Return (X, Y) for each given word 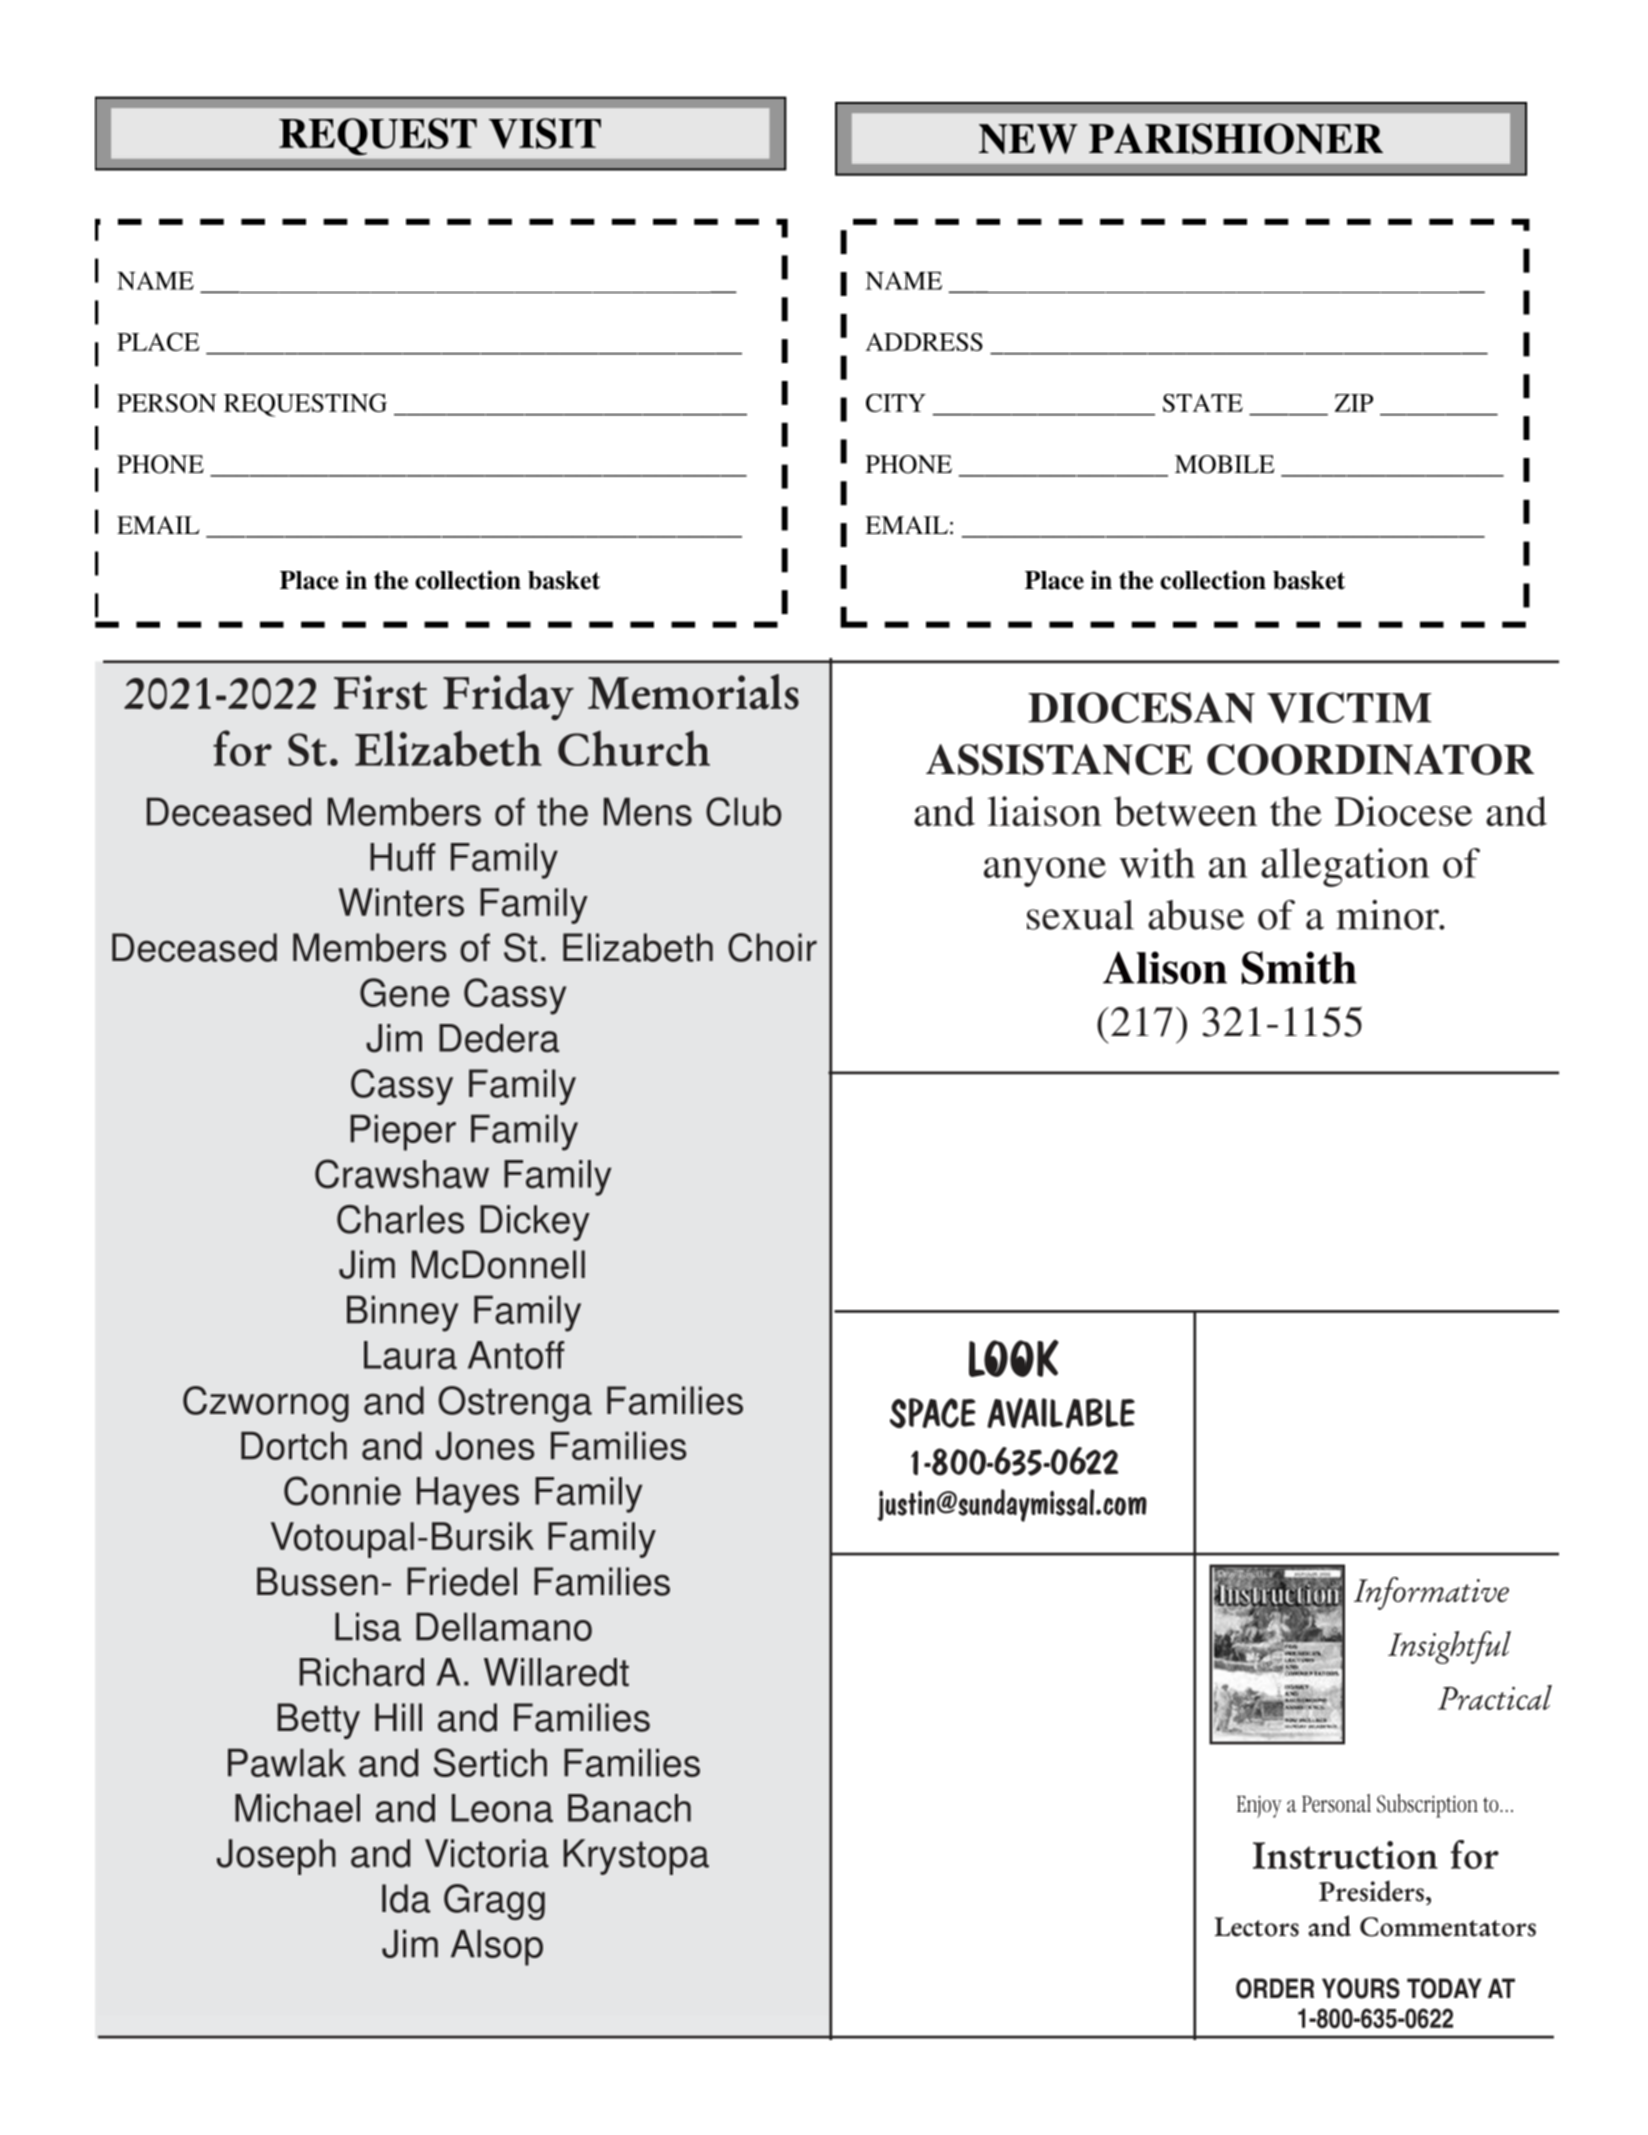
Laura (410, 1355)
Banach (629, 1808)
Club (743, 811)
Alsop (497, 1947)
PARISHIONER (1236, 138)
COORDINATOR (1370, 759)
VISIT (545, 133)
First (380, 692)
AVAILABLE (1061, 1413)
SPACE (933, 1413)
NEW (1028, 139)
